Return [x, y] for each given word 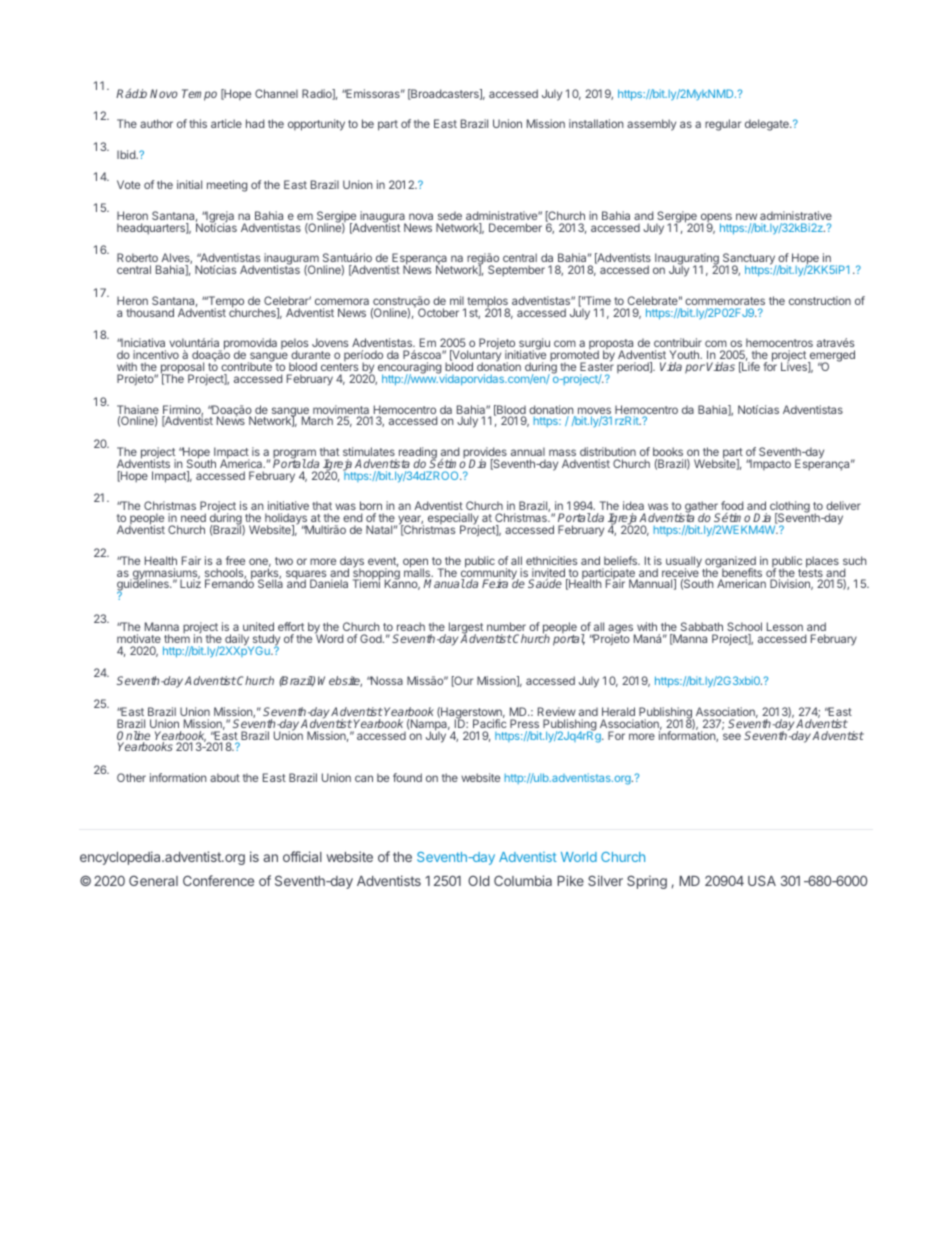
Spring [647, 882]
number [506, 626]
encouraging [410, 369]
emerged [831, 357]
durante [310, 354]
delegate [768, 125]
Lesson [785, 626]
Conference [218, 880]
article [226, 123]
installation [596, 123]
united [258, 626]
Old [478, 880]
